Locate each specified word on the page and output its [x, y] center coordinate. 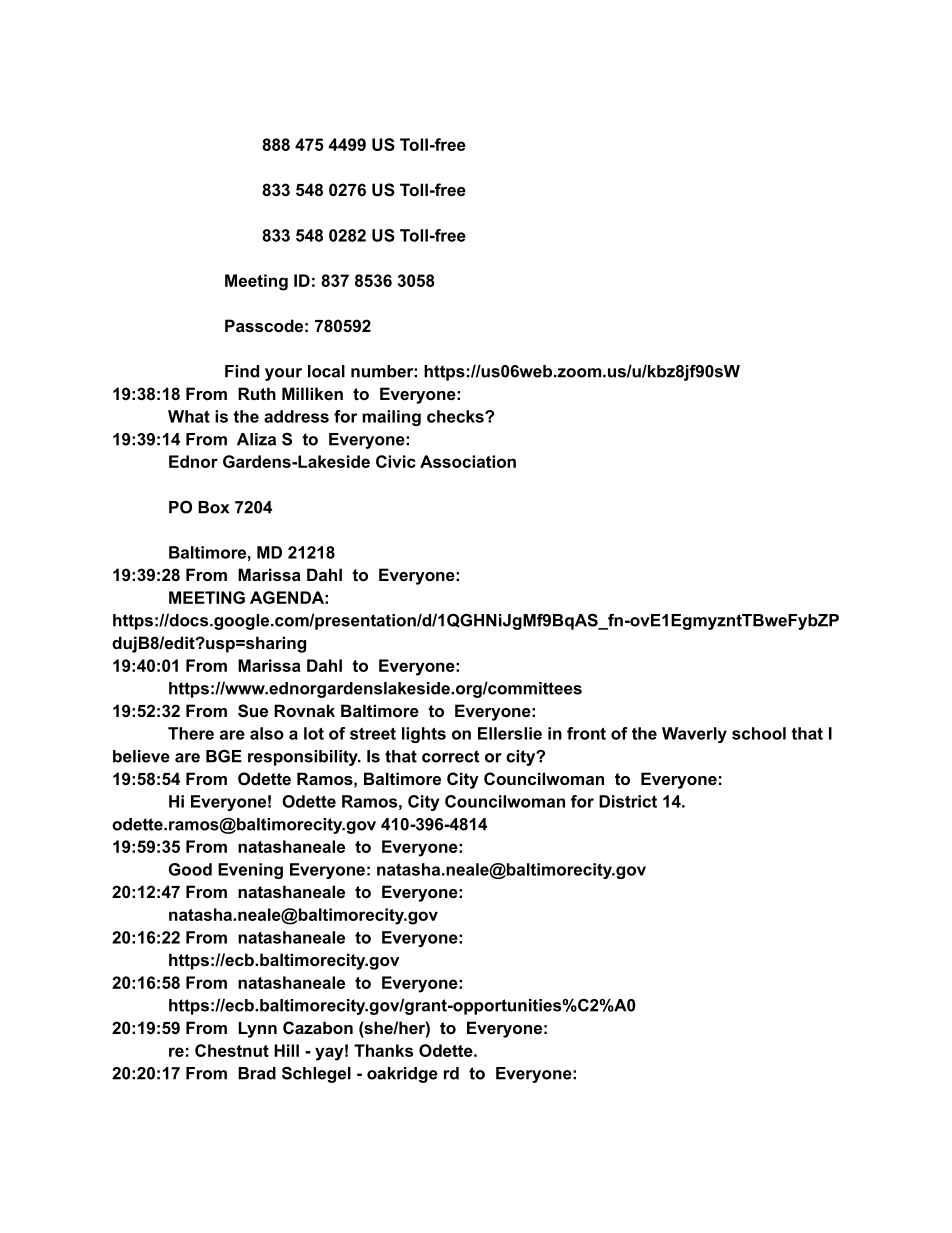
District [628, 801]
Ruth [257, 393]
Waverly [694, 735]
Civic [396, 461]
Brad [257, 1073]
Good [190, 869]
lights [424, 735]
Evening [250, 871]
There [191, 733]
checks [456, 416]
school [759, 733]
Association [468, 461]
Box [213, 507]
